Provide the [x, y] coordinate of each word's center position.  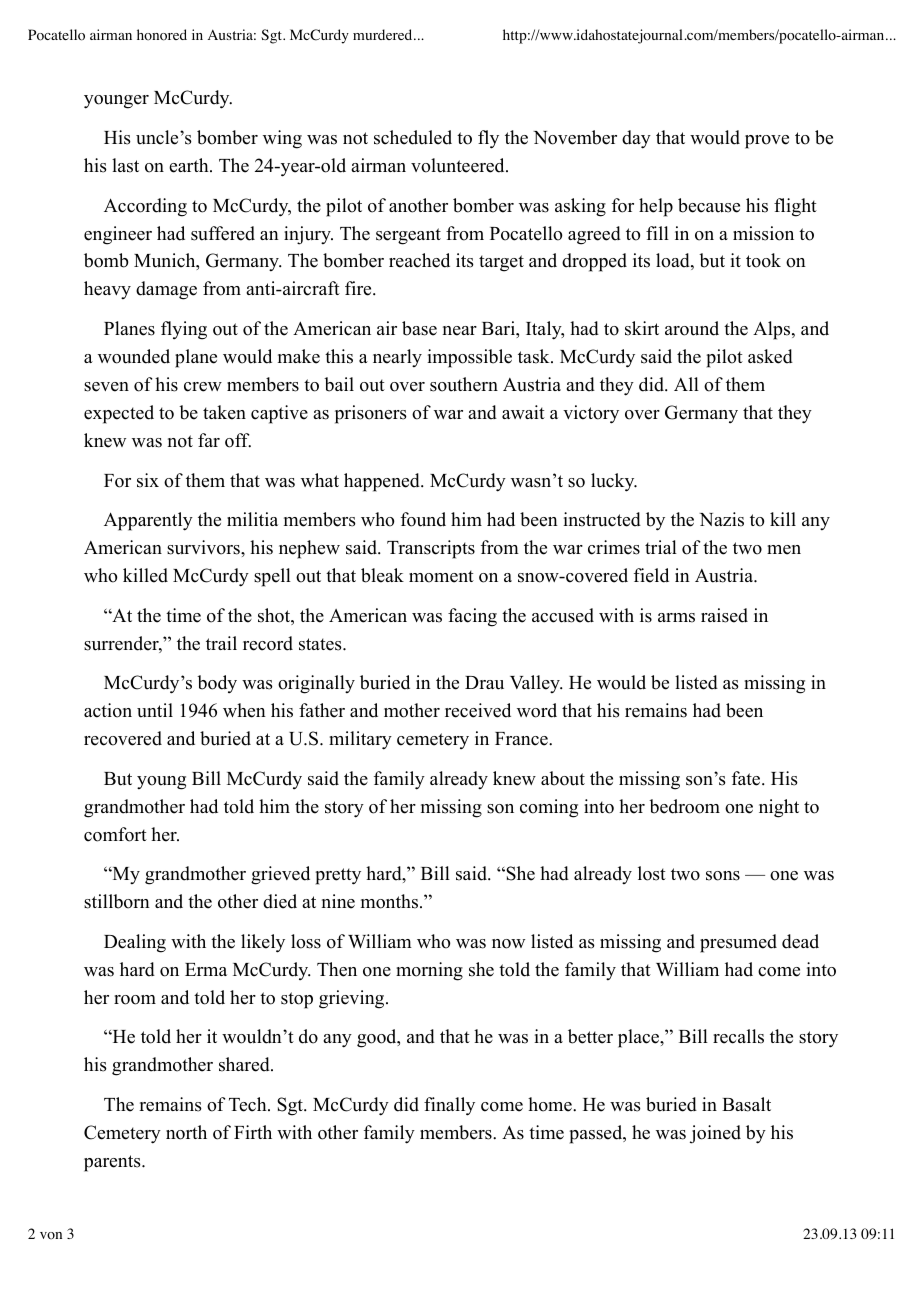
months [389, 901]
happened [383, 482]
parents [113, 1163]
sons [723, 876]
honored [162, 35]
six [148, 480]
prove [767, 142]
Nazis [721, 519]
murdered [384, 34]
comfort [115, 834]
